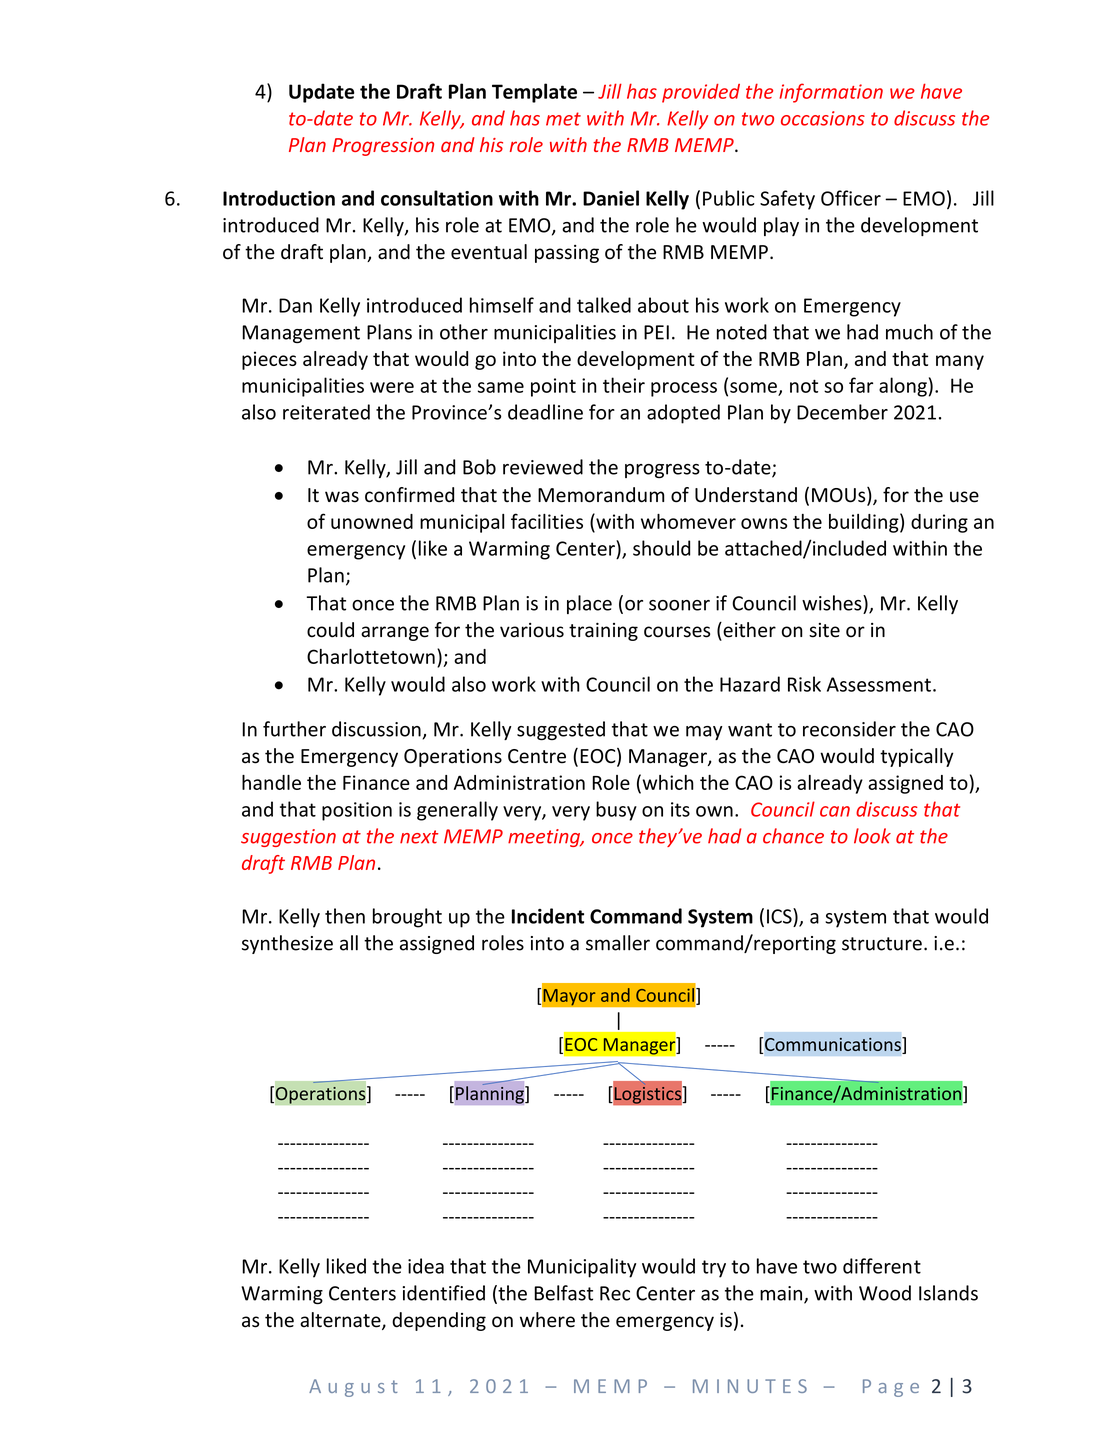 This screenshot has width=1117, height=1446. Describe the element at coordinates (279, 198) in the screenshot. I see `Introduction` at that location.
